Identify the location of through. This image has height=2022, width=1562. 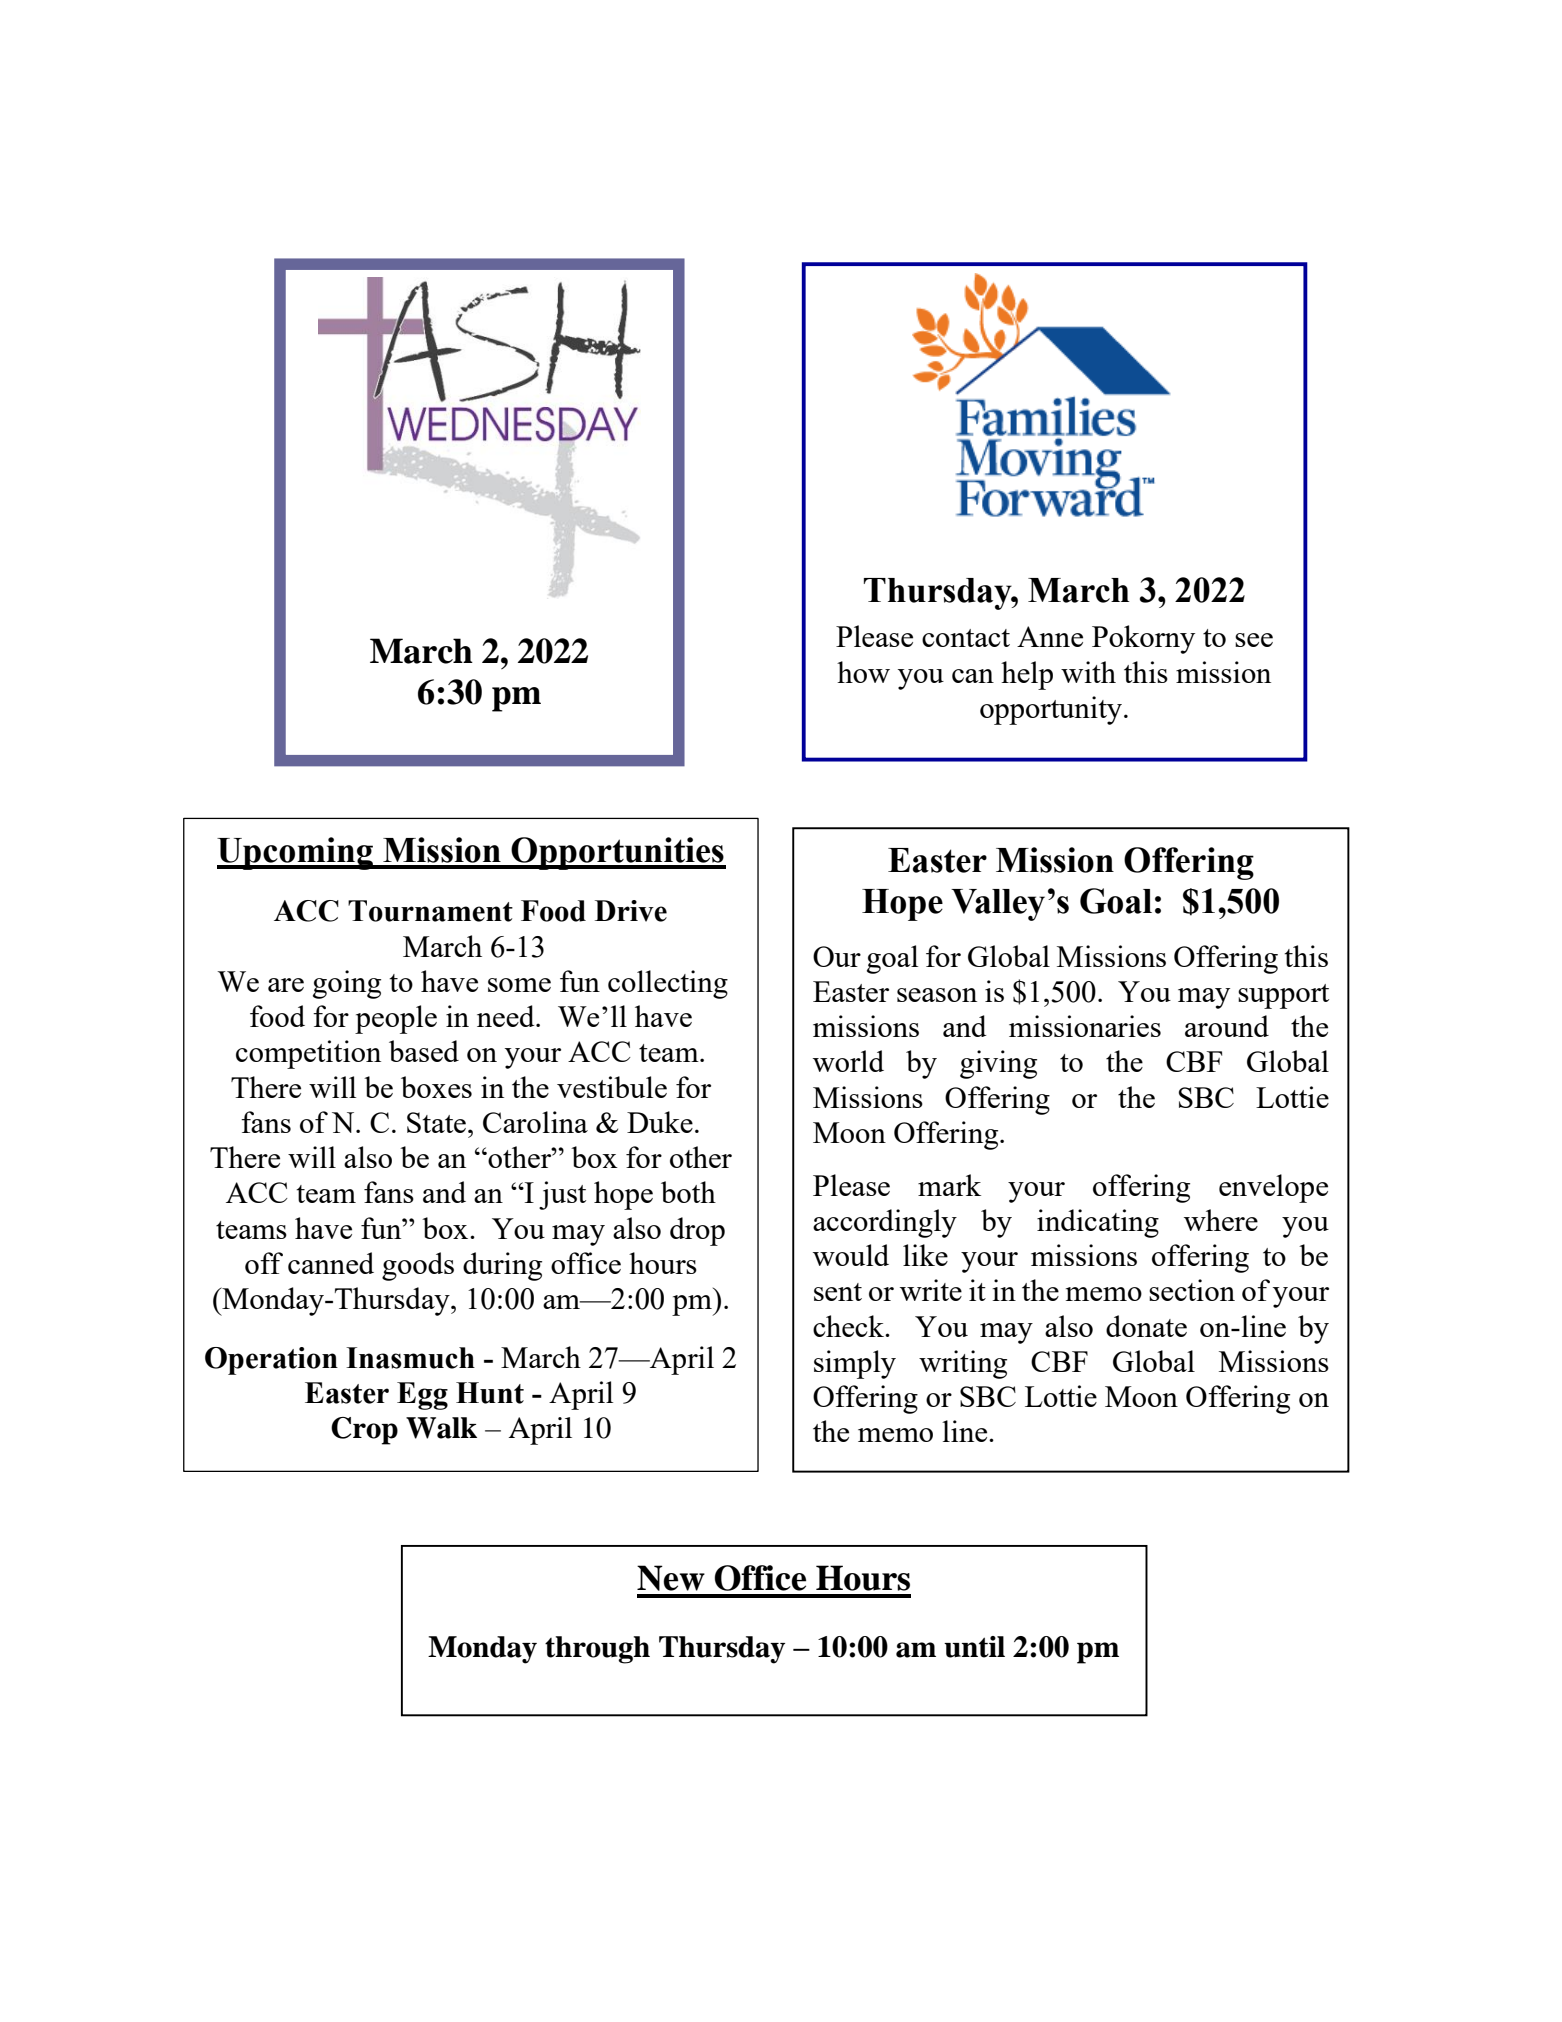
(597, 1650).
